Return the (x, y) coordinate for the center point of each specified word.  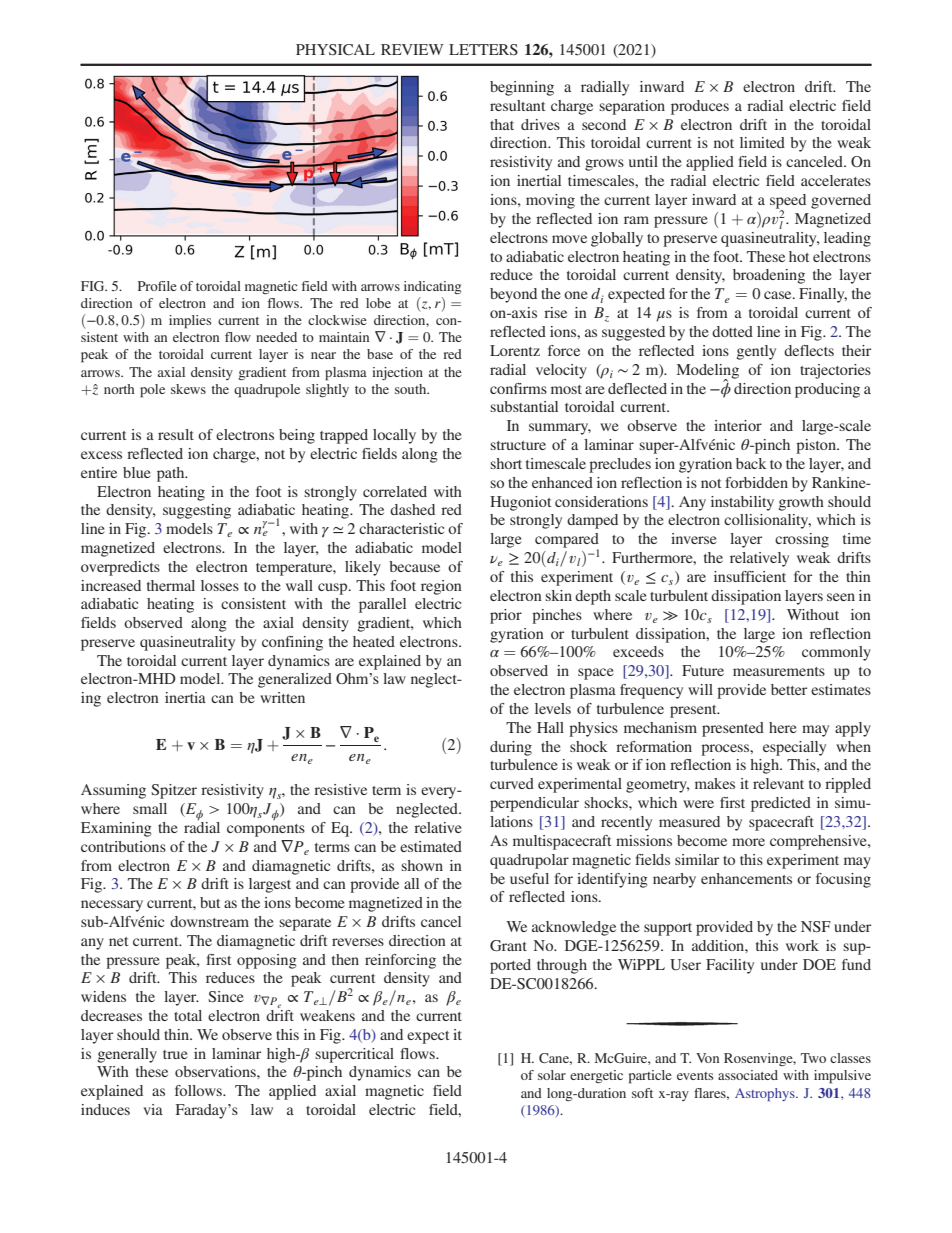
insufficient (750, 576)
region (441, 587)
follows (199, 1090)
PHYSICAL (335, 50)
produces (700, 107)
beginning (522, 88)
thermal (171, 585)
